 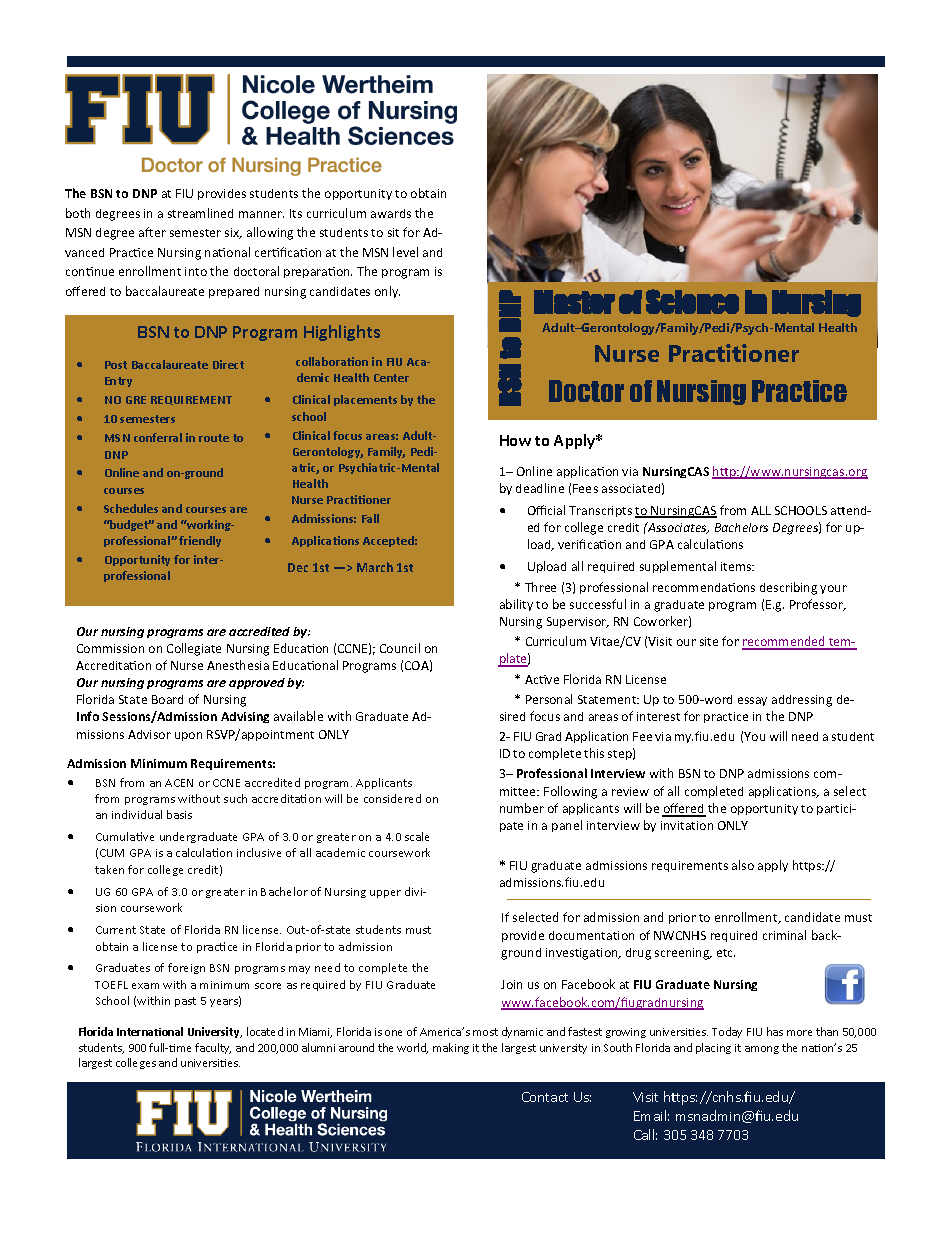 What do you see at coordinates (709, 641) in the document?
I see `site` at bounding box center [709, 641].
